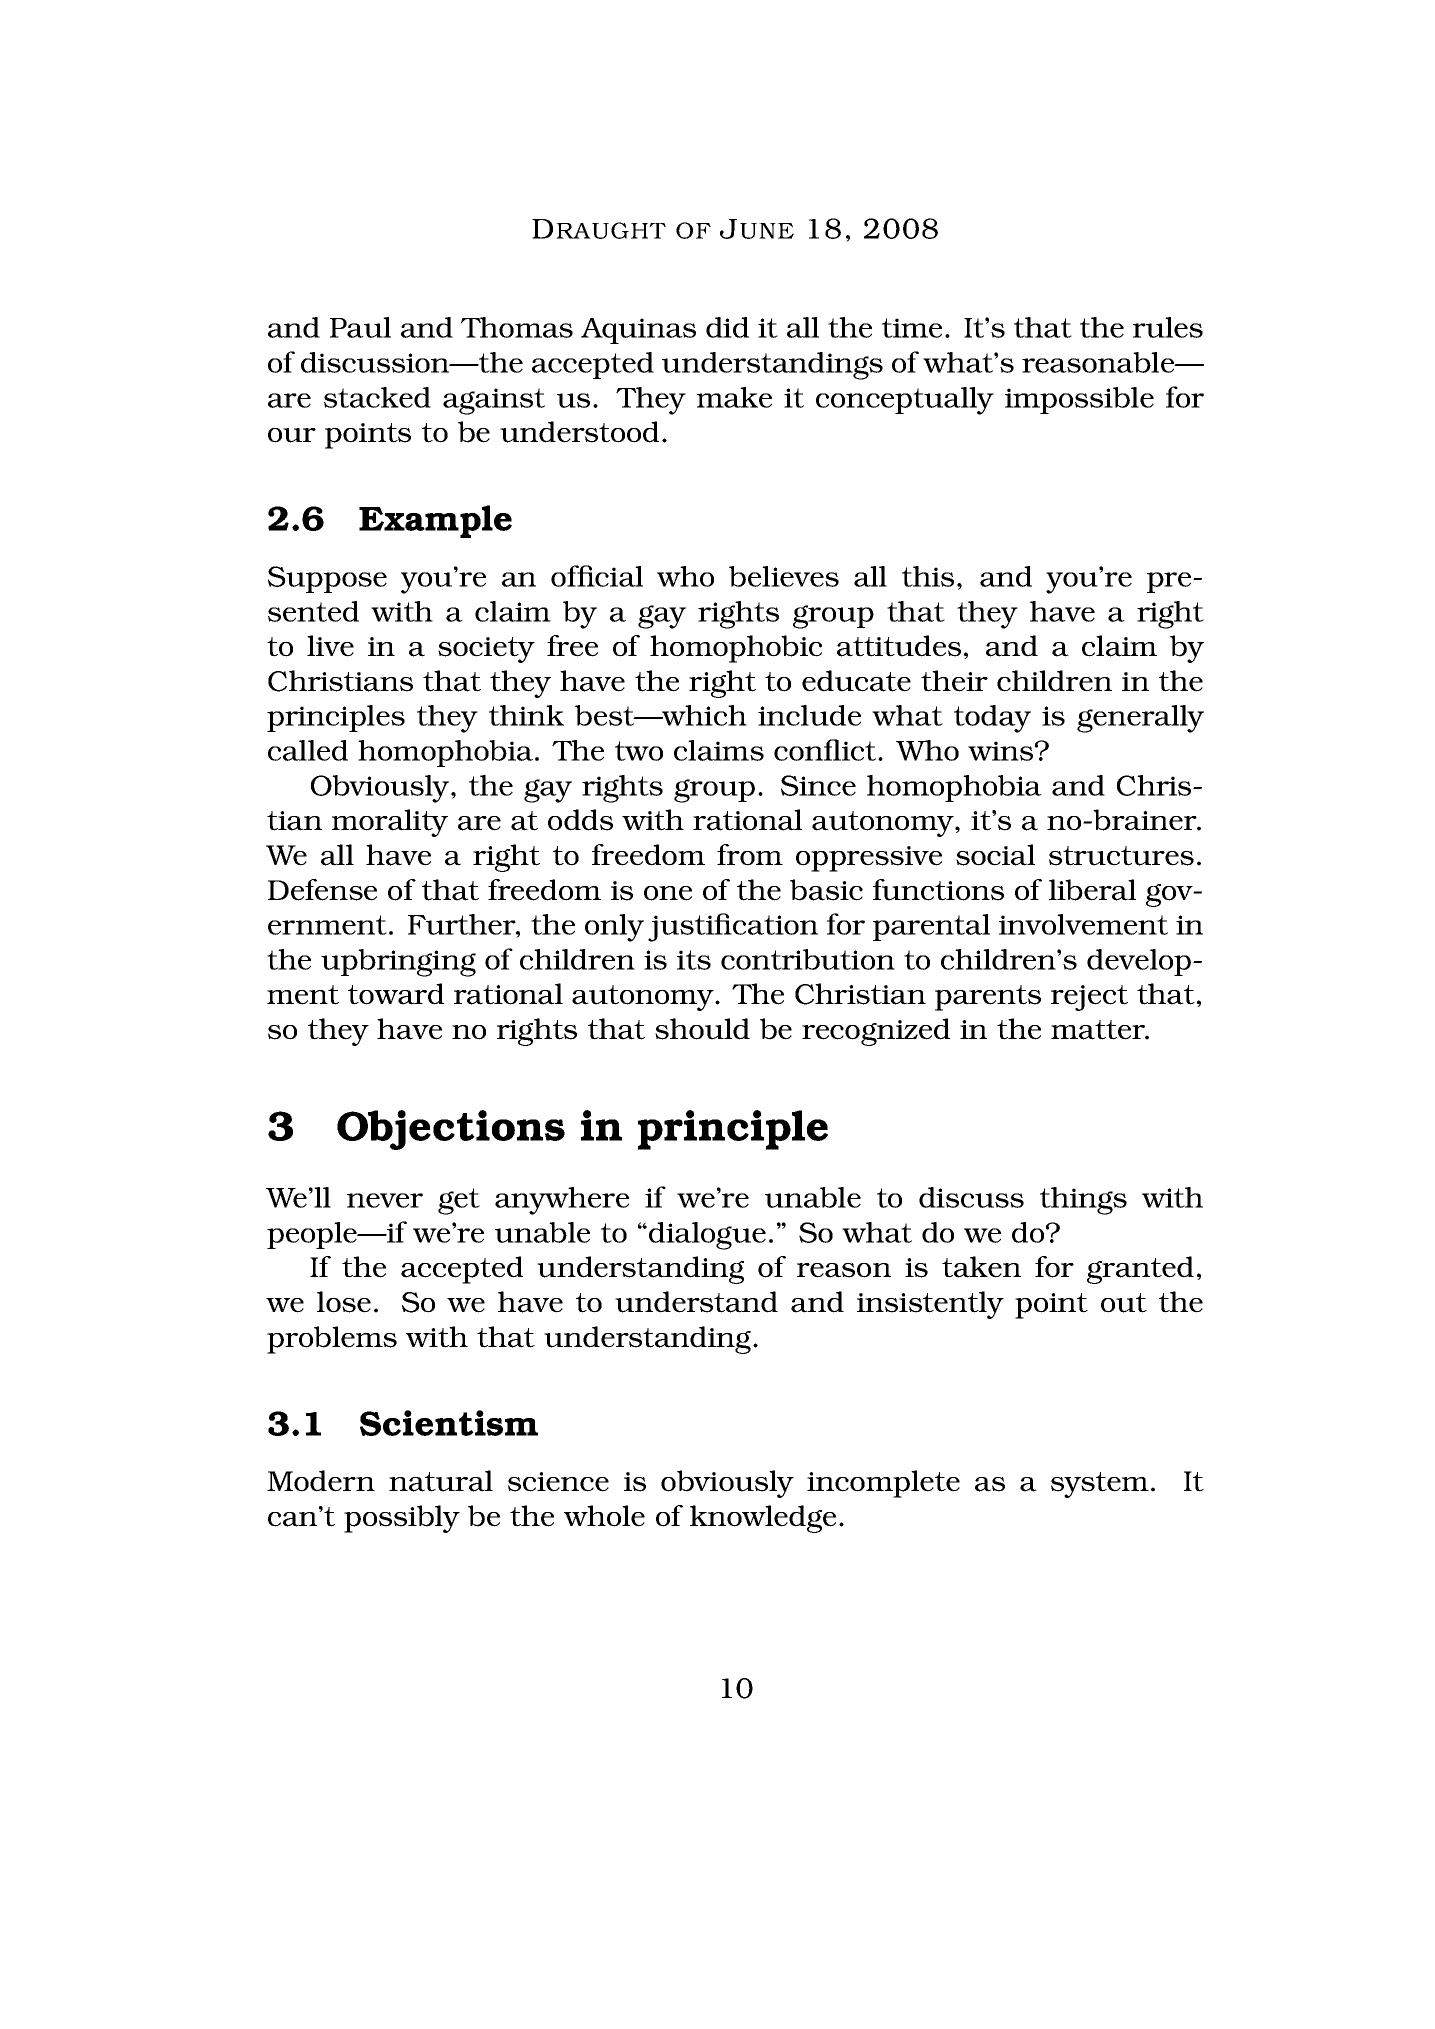 The image size is (1435, 2029). I want to click on liberal, so click(1092, 890).
